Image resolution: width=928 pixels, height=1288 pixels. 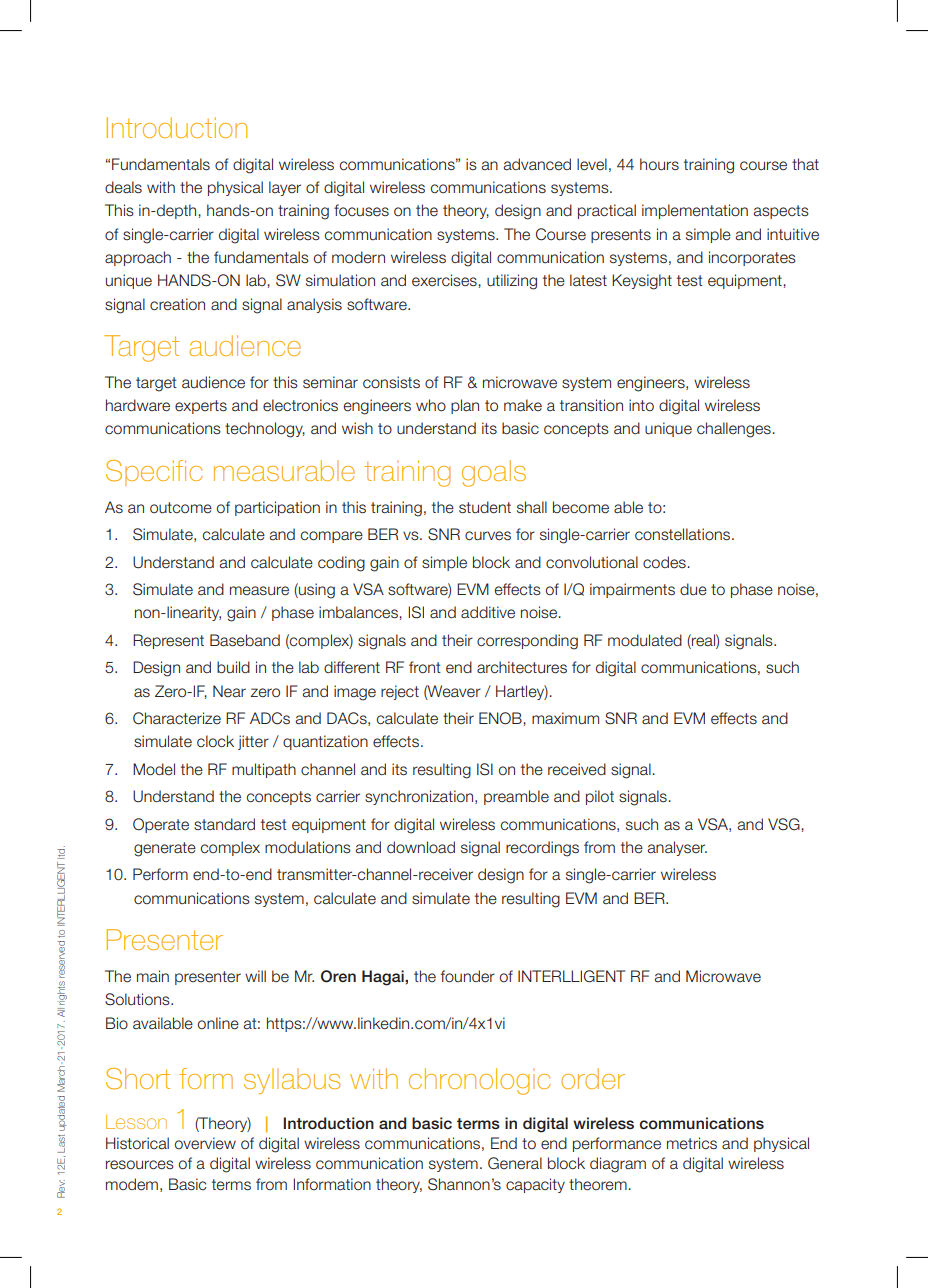 I want to click on modulated, so click(x=645, y=640).
